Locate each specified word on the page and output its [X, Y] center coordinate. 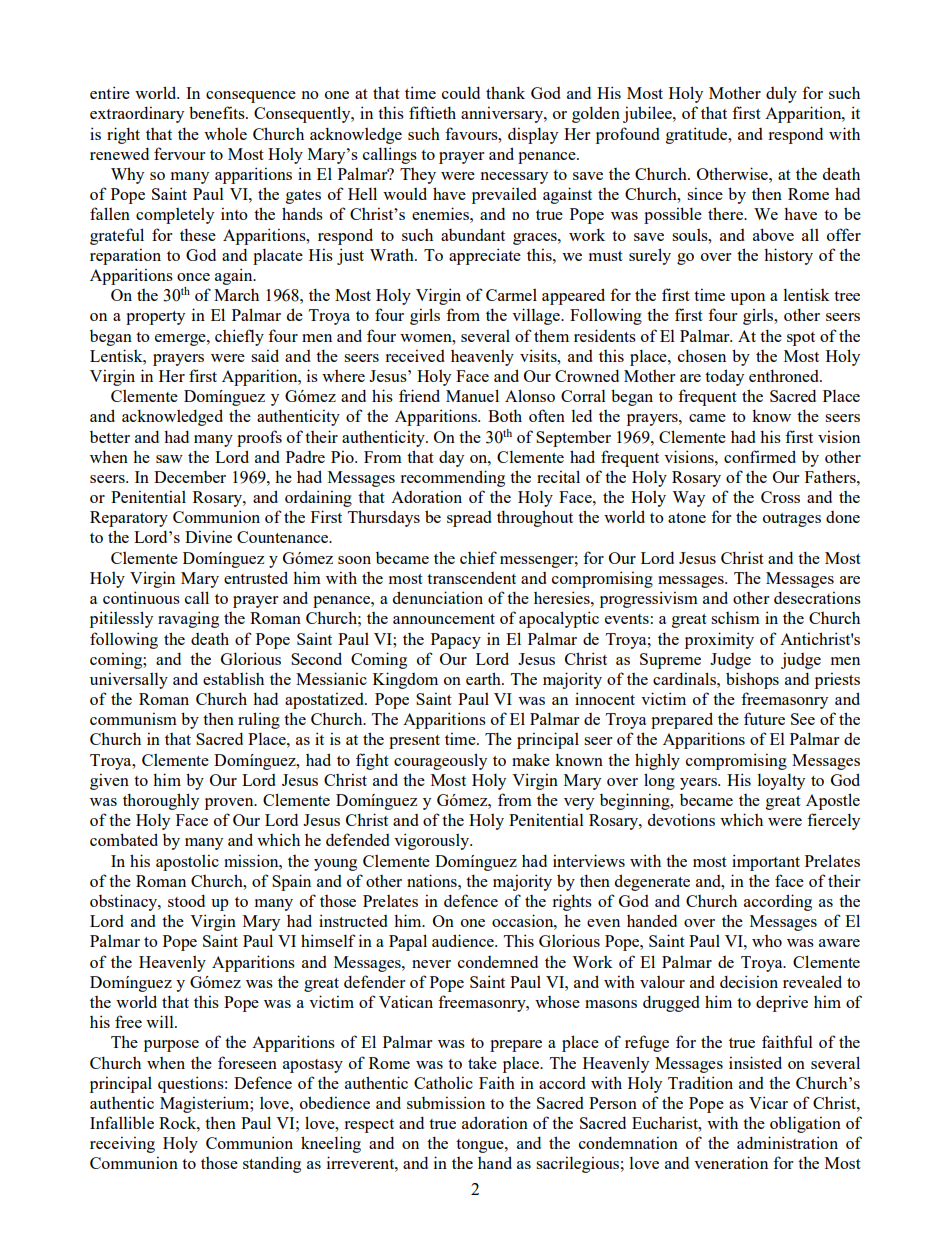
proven [230, 804]
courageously [440, 761]
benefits [218, 112]
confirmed [760, 456]
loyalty [781, 782]
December [190, 477]
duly [781, 95]
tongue [481, 1146]
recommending [452, 478]
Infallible [122, 1122]
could [461, 92]
